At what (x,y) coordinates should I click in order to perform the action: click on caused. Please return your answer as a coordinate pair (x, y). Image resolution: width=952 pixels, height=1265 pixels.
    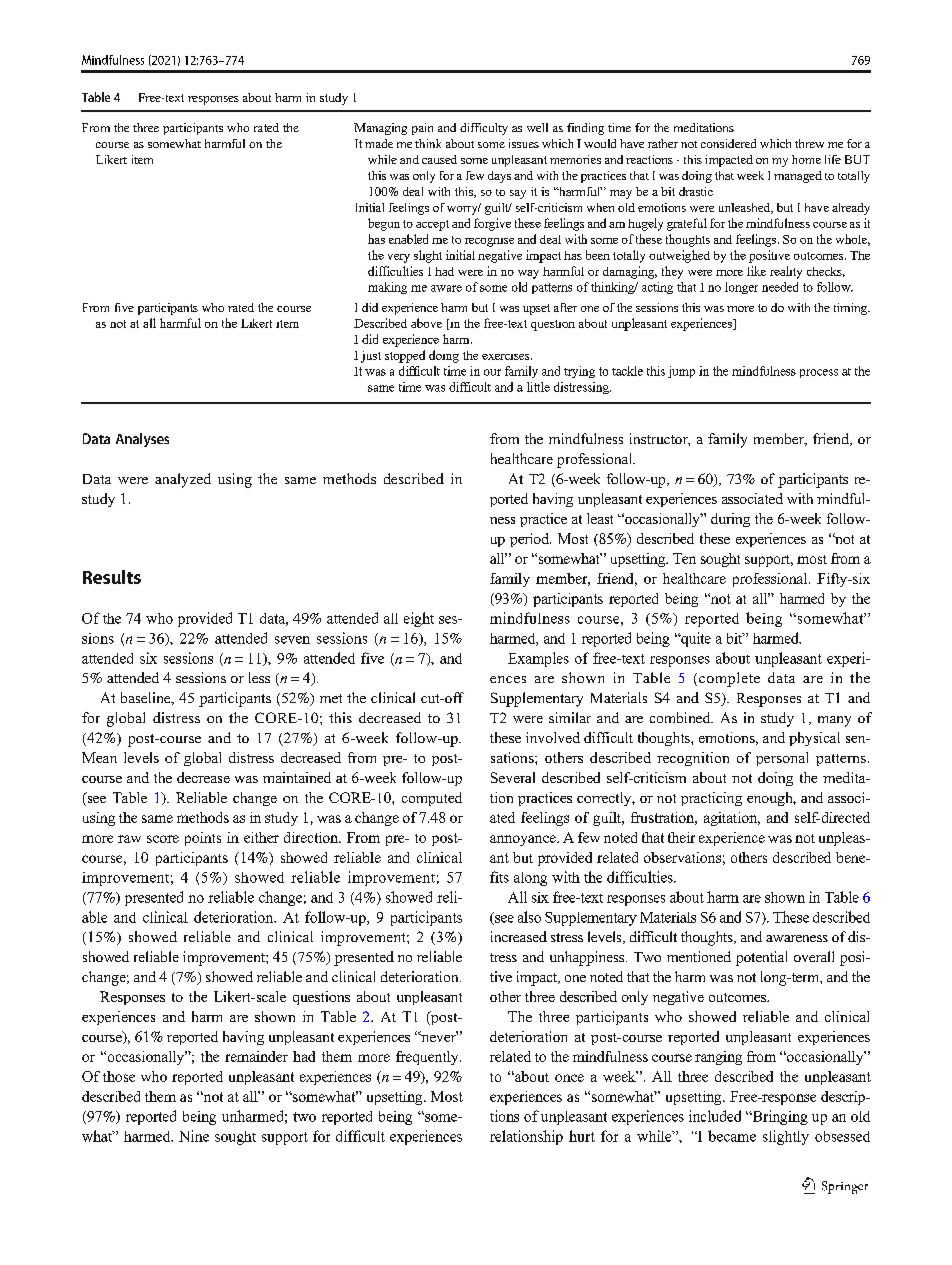
    Looking at the image, I should click on (439, 159).
